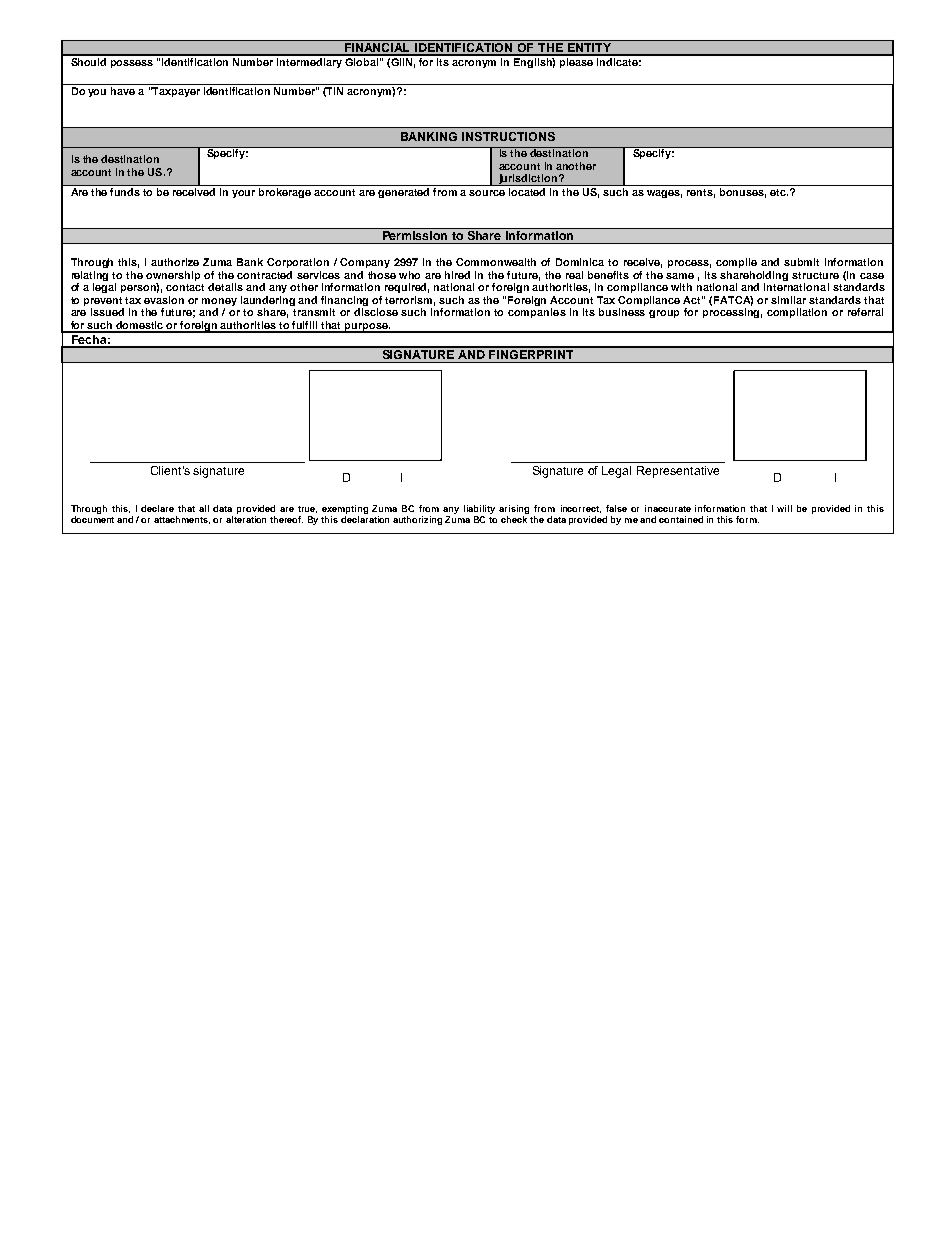  I want to click on INSTRUCTIONS, so click(508, 136).
